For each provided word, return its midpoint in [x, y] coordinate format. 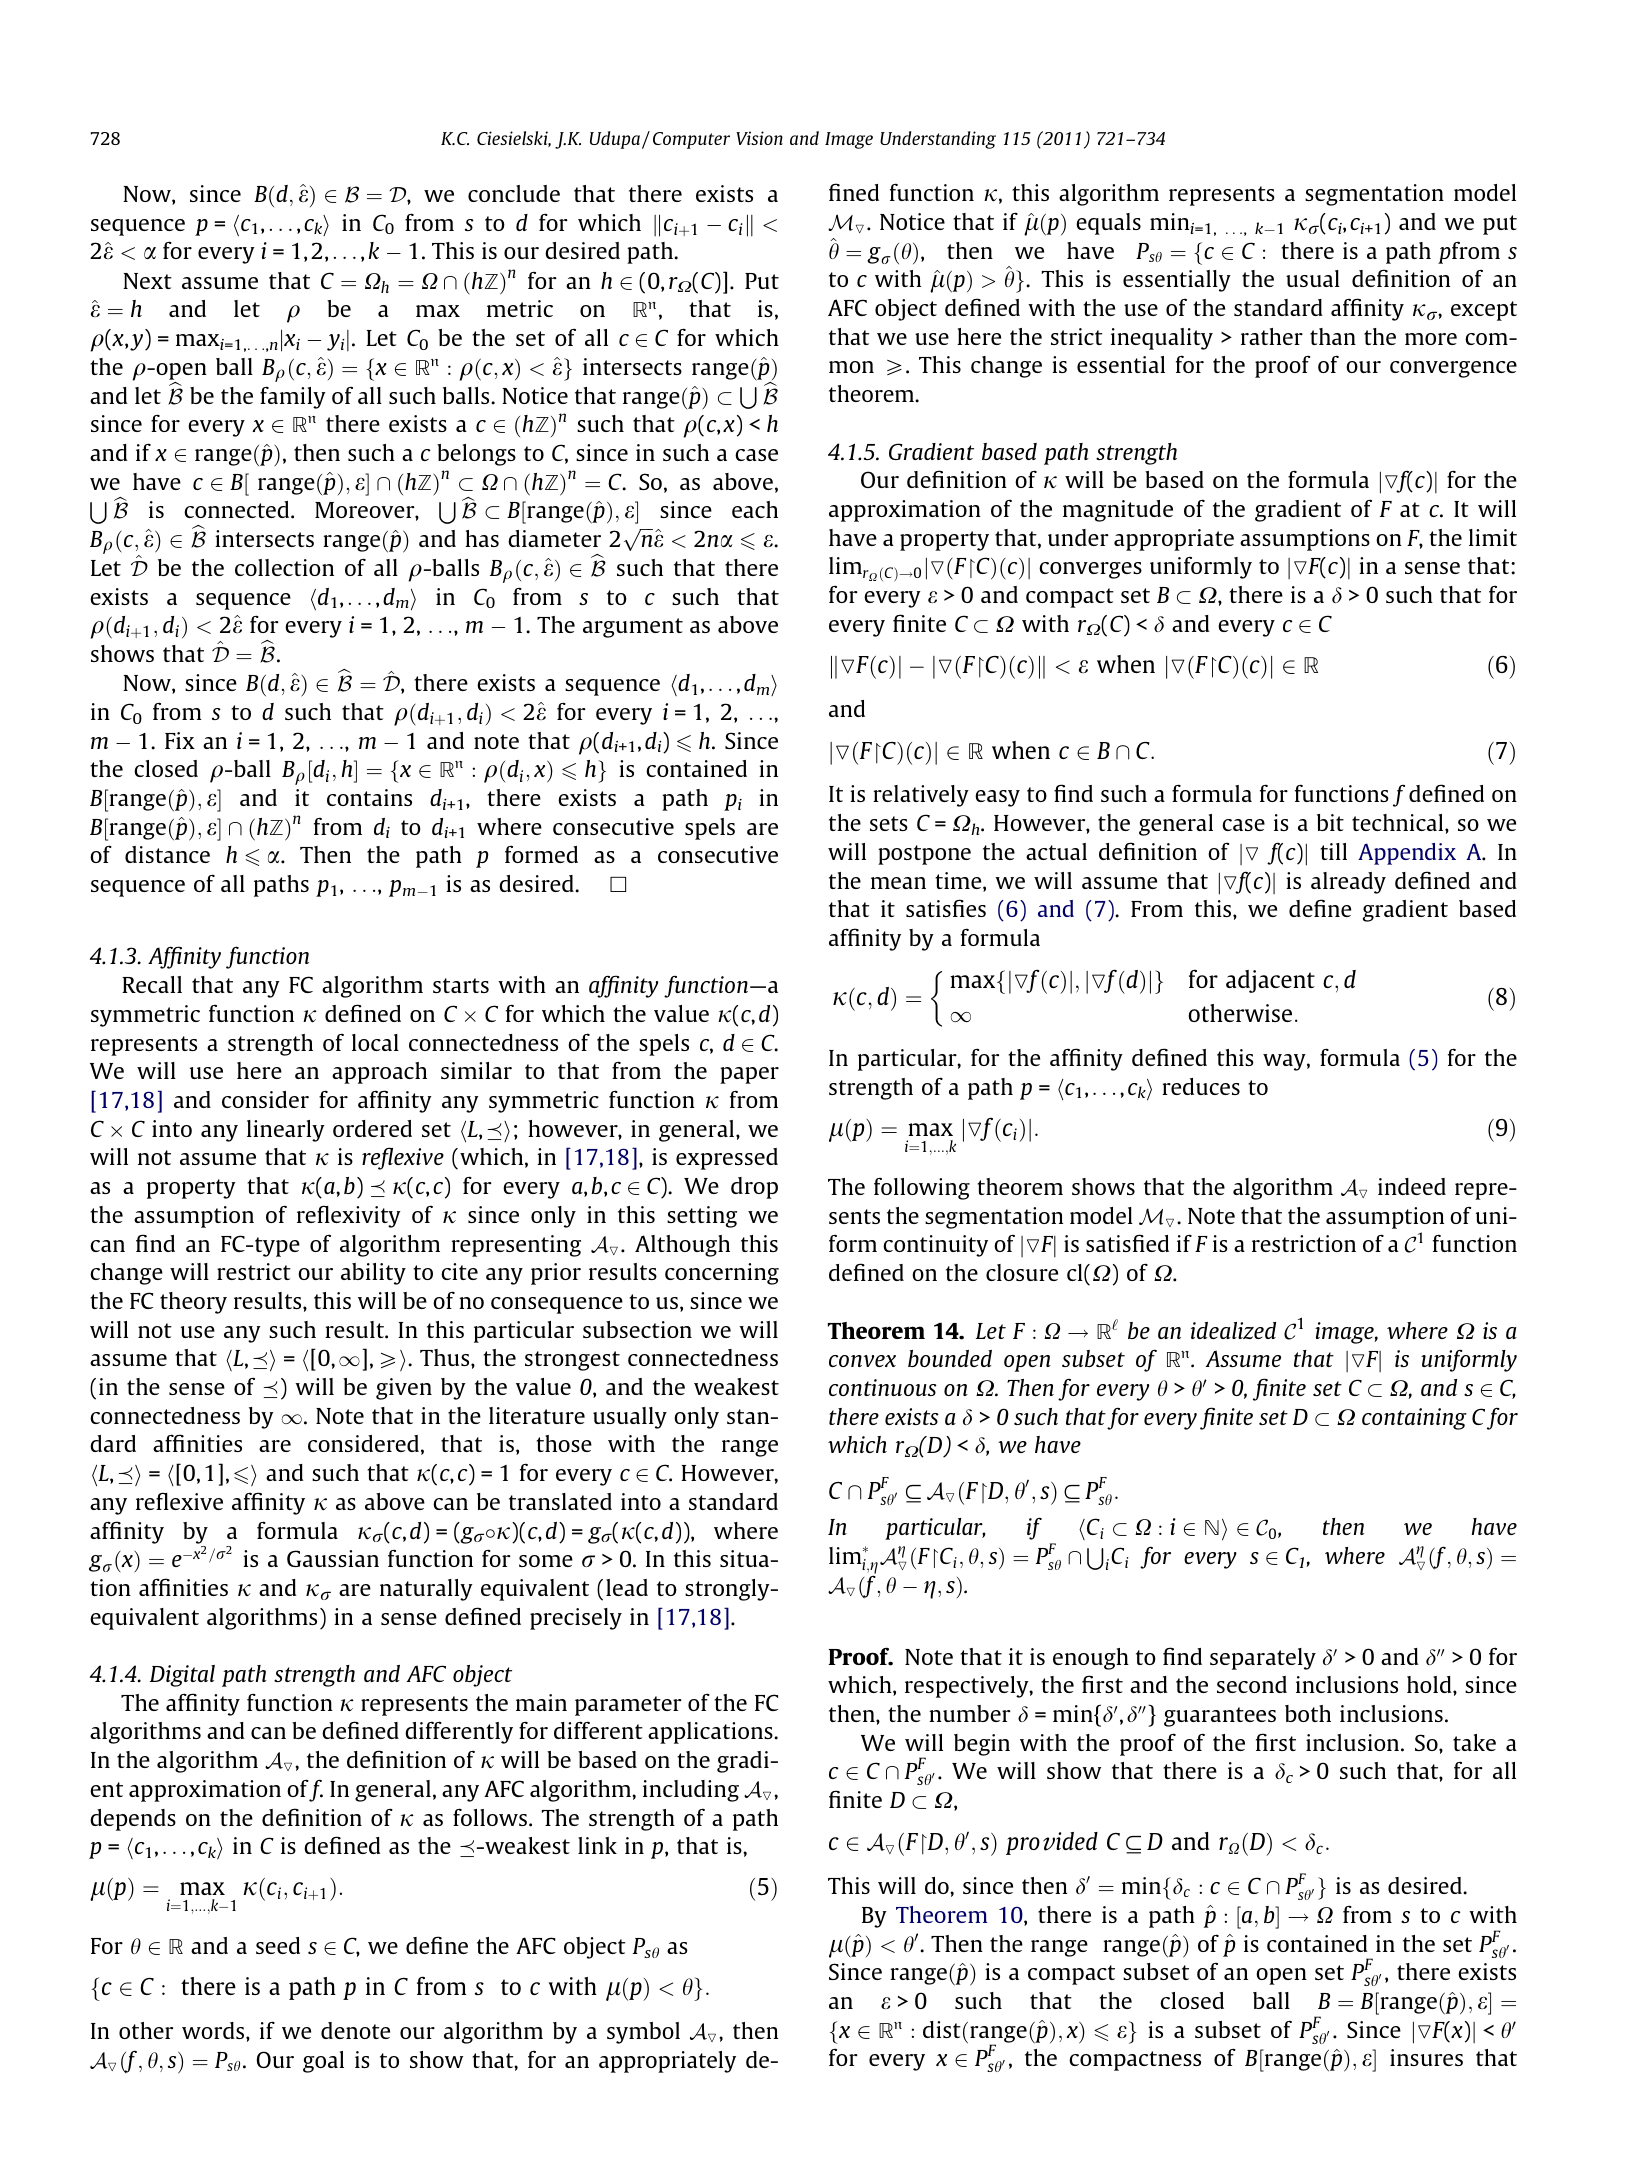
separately [1263, 1659]
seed [278, 1945]
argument [633, 628]
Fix [180, 740]
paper [749, 1075]
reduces [1201, 1086]
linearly [286, 1131]
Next [147, 281]
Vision [759, 138]
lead [627, 1587]
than [1333, 336]
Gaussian [333, 1558]
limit [1493, 537]
